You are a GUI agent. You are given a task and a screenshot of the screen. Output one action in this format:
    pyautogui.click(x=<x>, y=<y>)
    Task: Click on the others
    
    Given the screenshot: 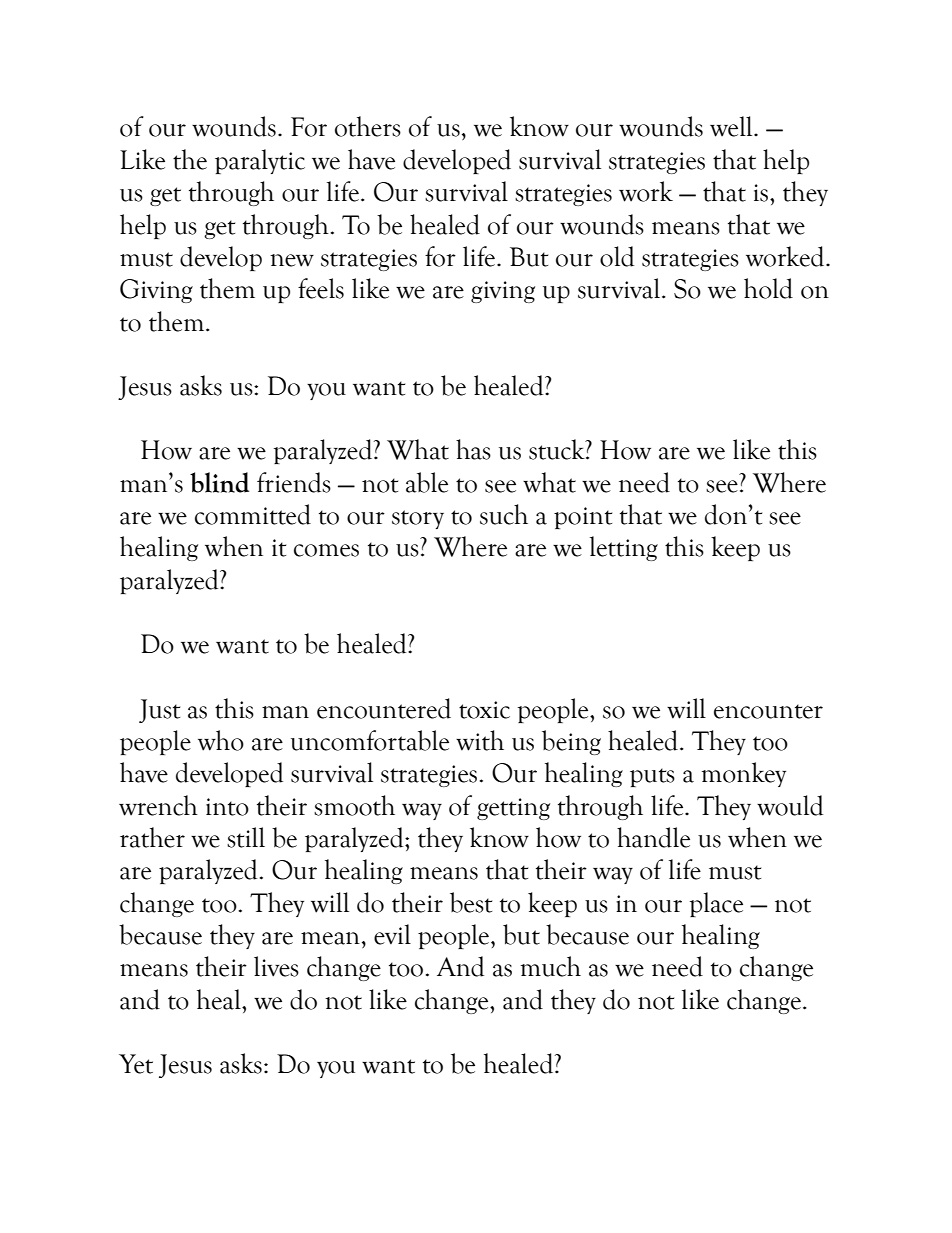 What is the action you would take?
    pyautogui.click(x=368, y=126)
